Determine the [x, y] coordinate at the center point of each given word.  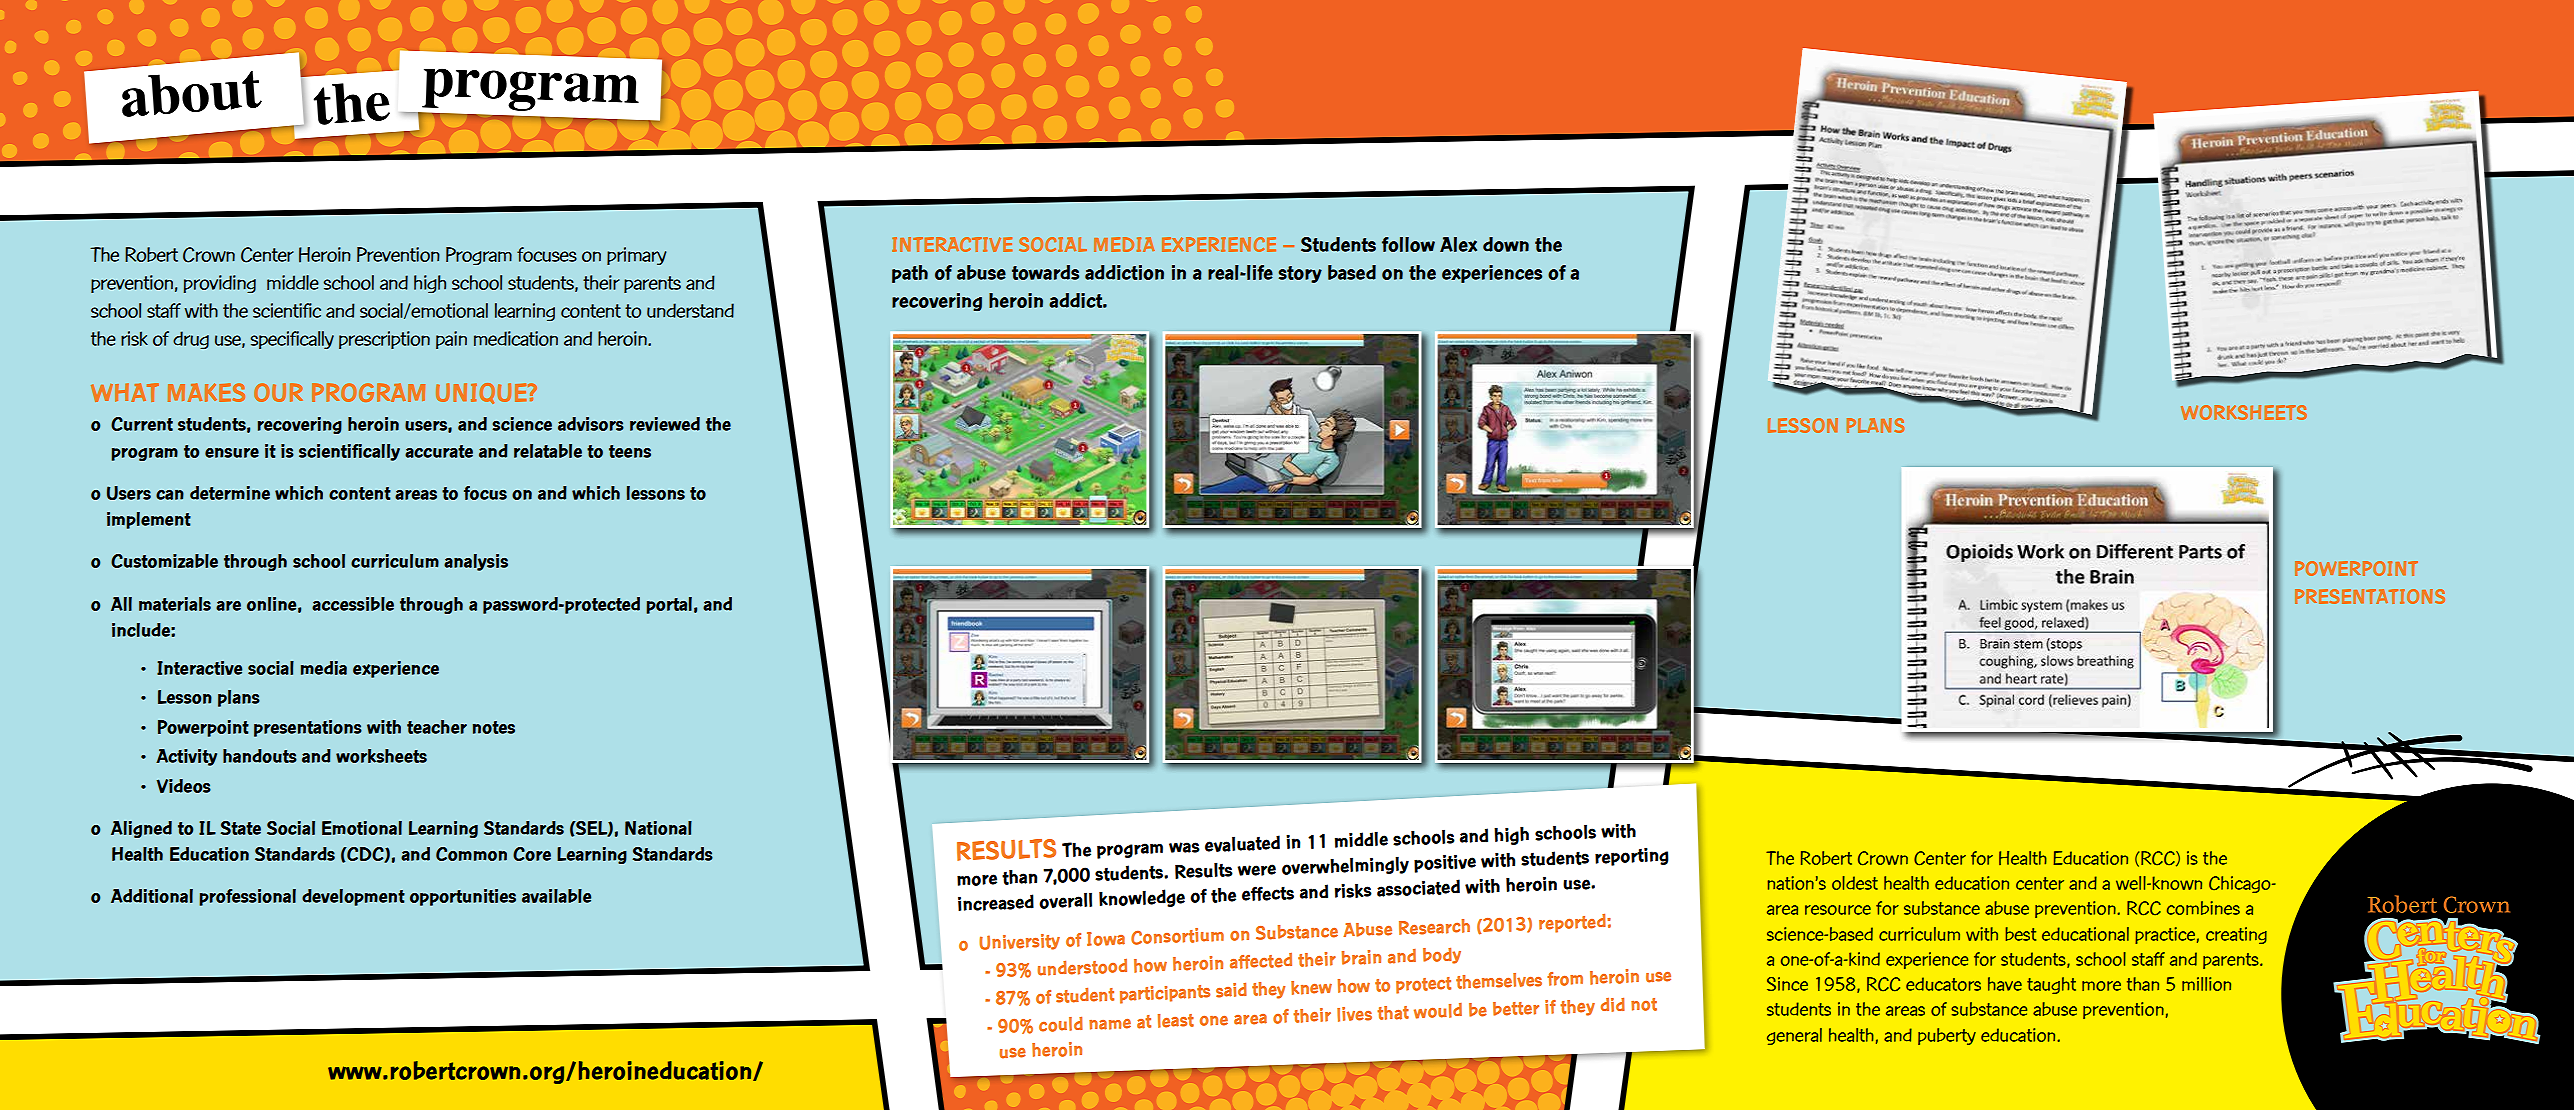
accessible [353, 604]
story [1300, 274]
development [353, 897]
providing [220, 284]
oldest [1855, 883]
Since [1787, 984]
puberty [1947, 1036]
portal [669, 605]
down [1506, 244]
